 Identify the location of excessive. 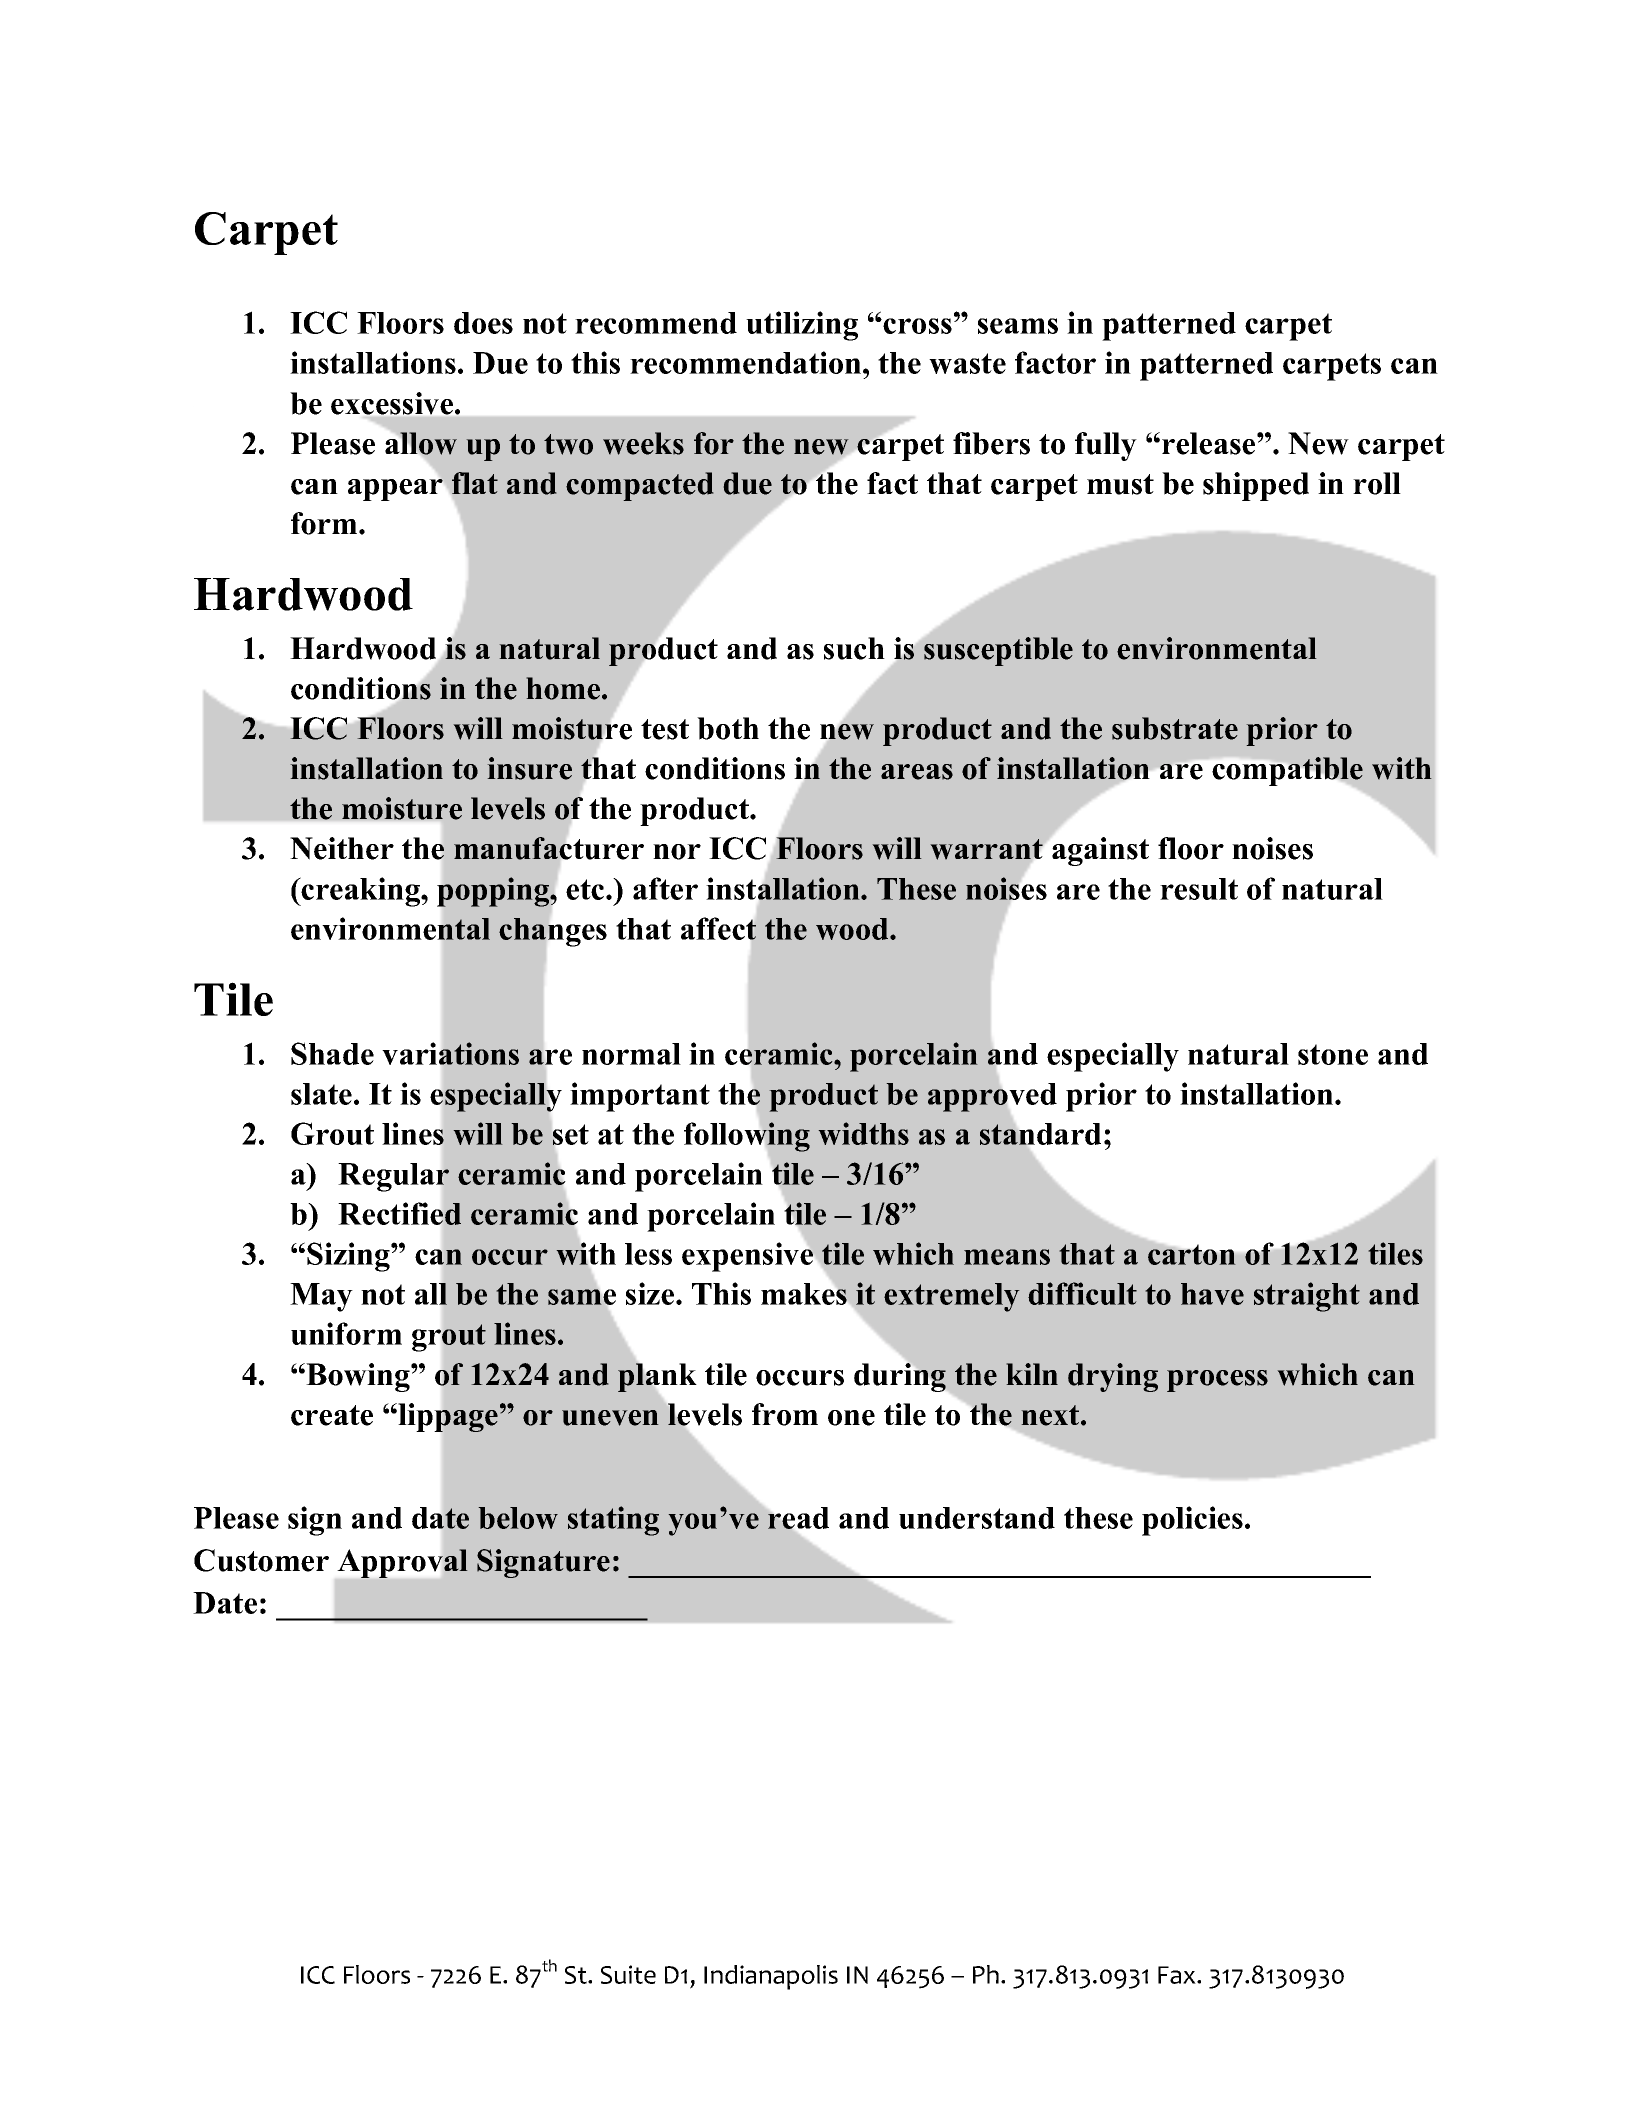
(393, 403).
